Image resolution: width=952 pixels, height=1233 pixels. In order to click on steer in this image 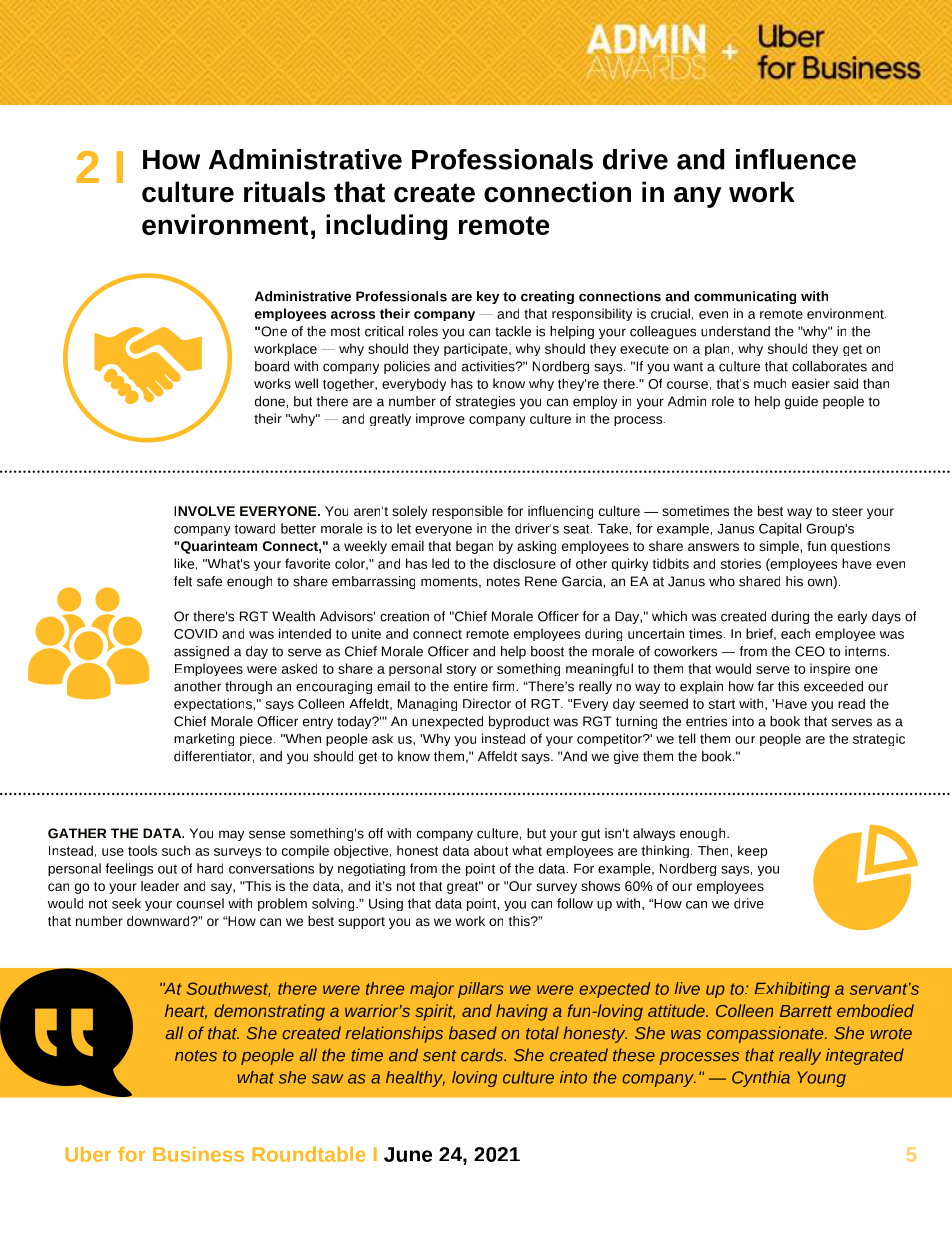, I will do `click(847, 511)`.
